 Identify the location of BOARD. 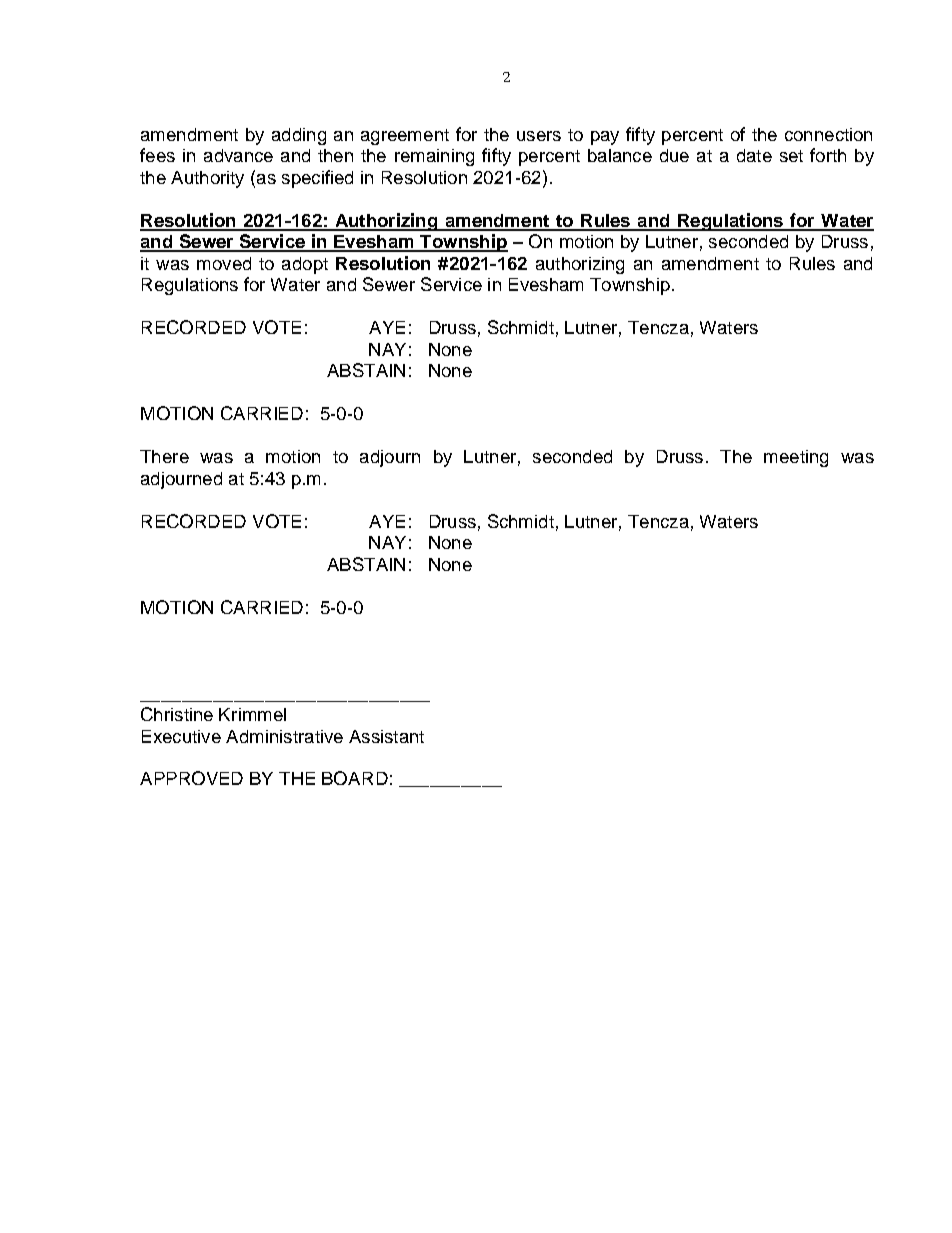
(355, 778).
